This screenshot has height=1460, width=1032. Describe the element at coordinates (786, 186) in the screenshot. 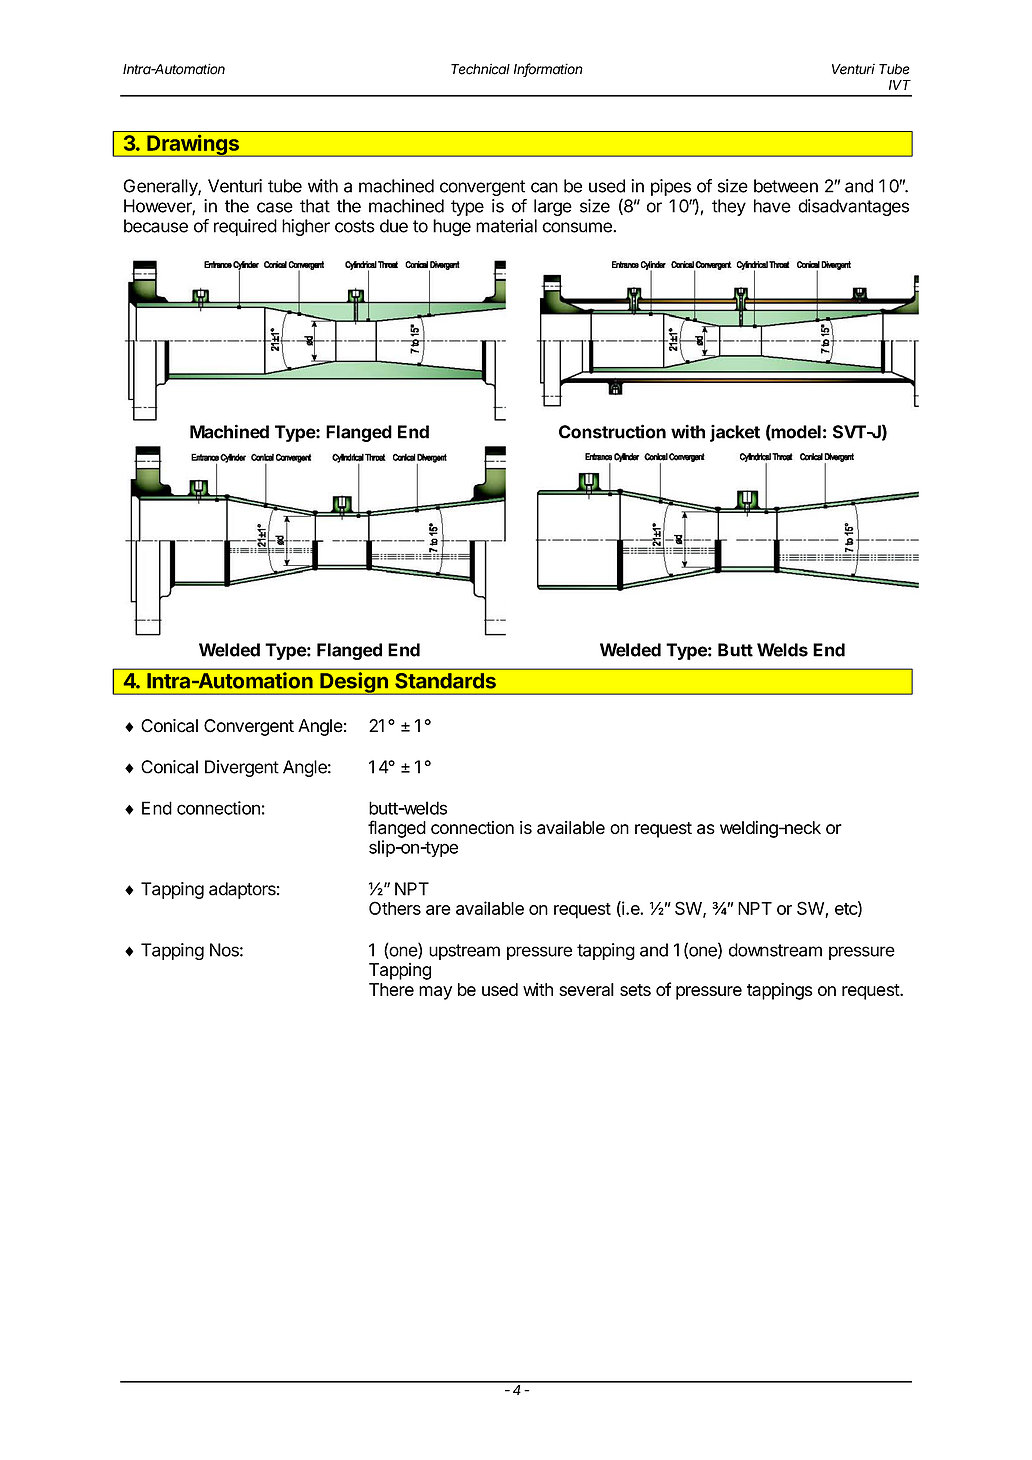

I see `between` at that location.
